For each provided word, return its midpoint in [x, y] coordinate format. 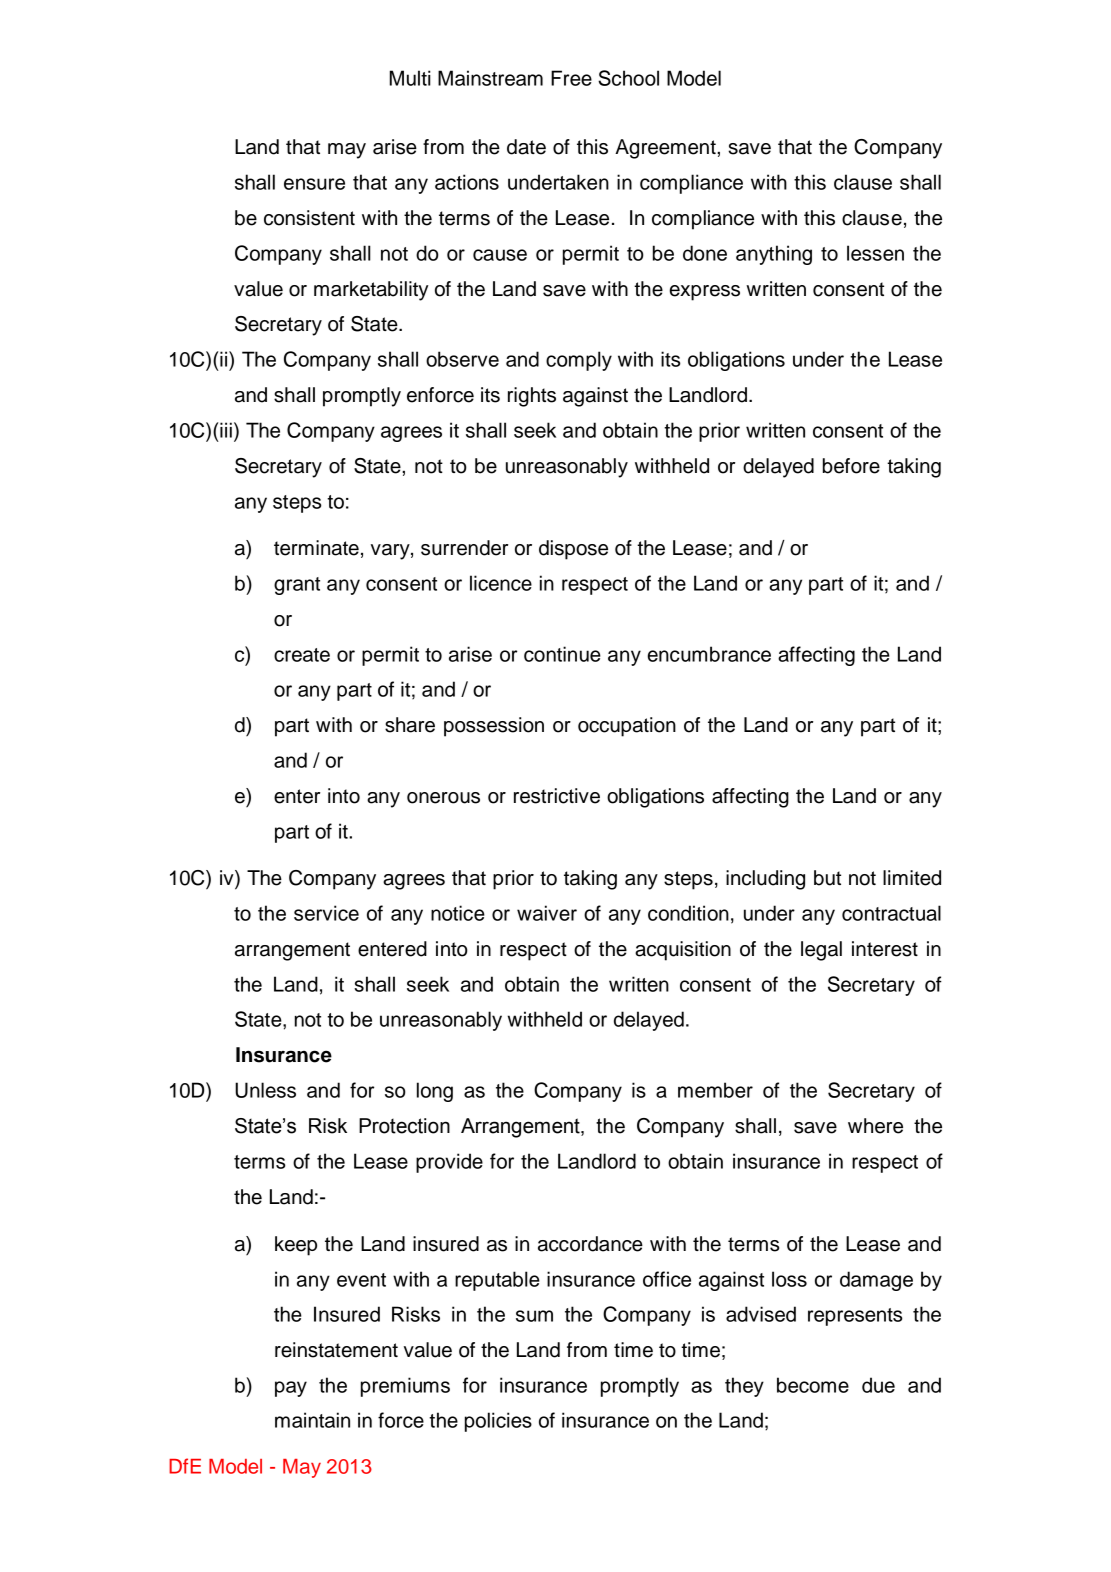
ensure [314, 184]
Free [571, 78]
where [875, 1126]
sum [534, 1316]
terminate [316, 548]
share [410, 725]
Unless [265, 1090]
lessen [875, 253]
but [827, 878]
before [851, 466]
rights [532, 397]
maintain [312, 1420]
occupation [627, 727]
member [715, 1090]
